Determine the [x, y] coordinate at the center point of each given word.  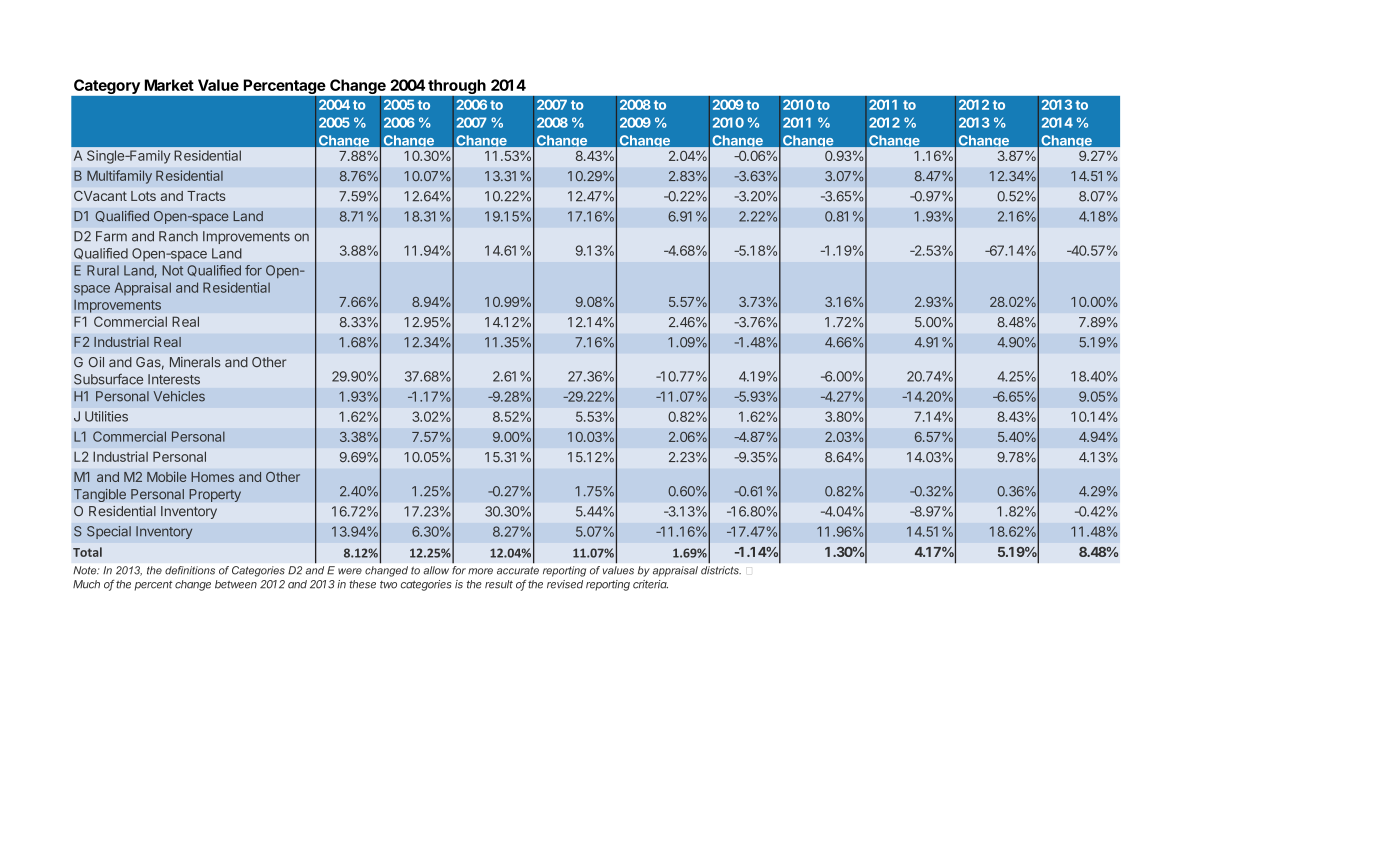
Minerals [195, 362]
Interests [174, 379]
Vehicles [179, 396]
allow [436, 570]
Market [169, 85]
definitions [190, 570]
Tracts [206, 196]
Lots [143, 196]
